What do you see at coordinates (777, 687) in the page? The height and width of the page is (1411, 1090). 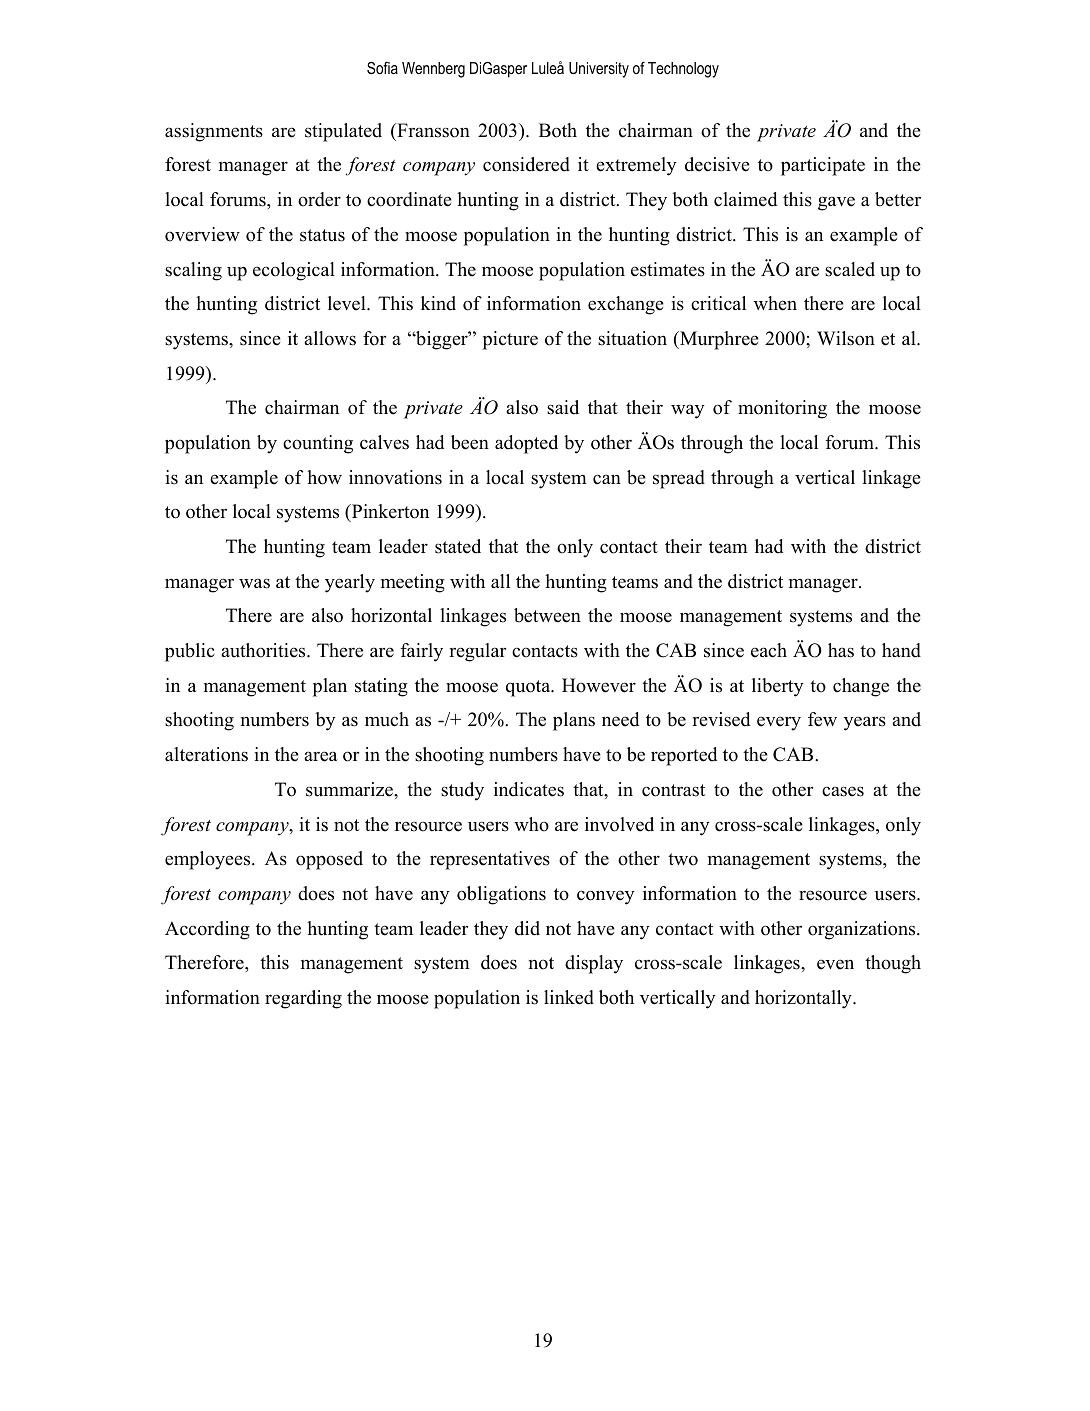 I see `liberty` at bounding box center [777, 687].
